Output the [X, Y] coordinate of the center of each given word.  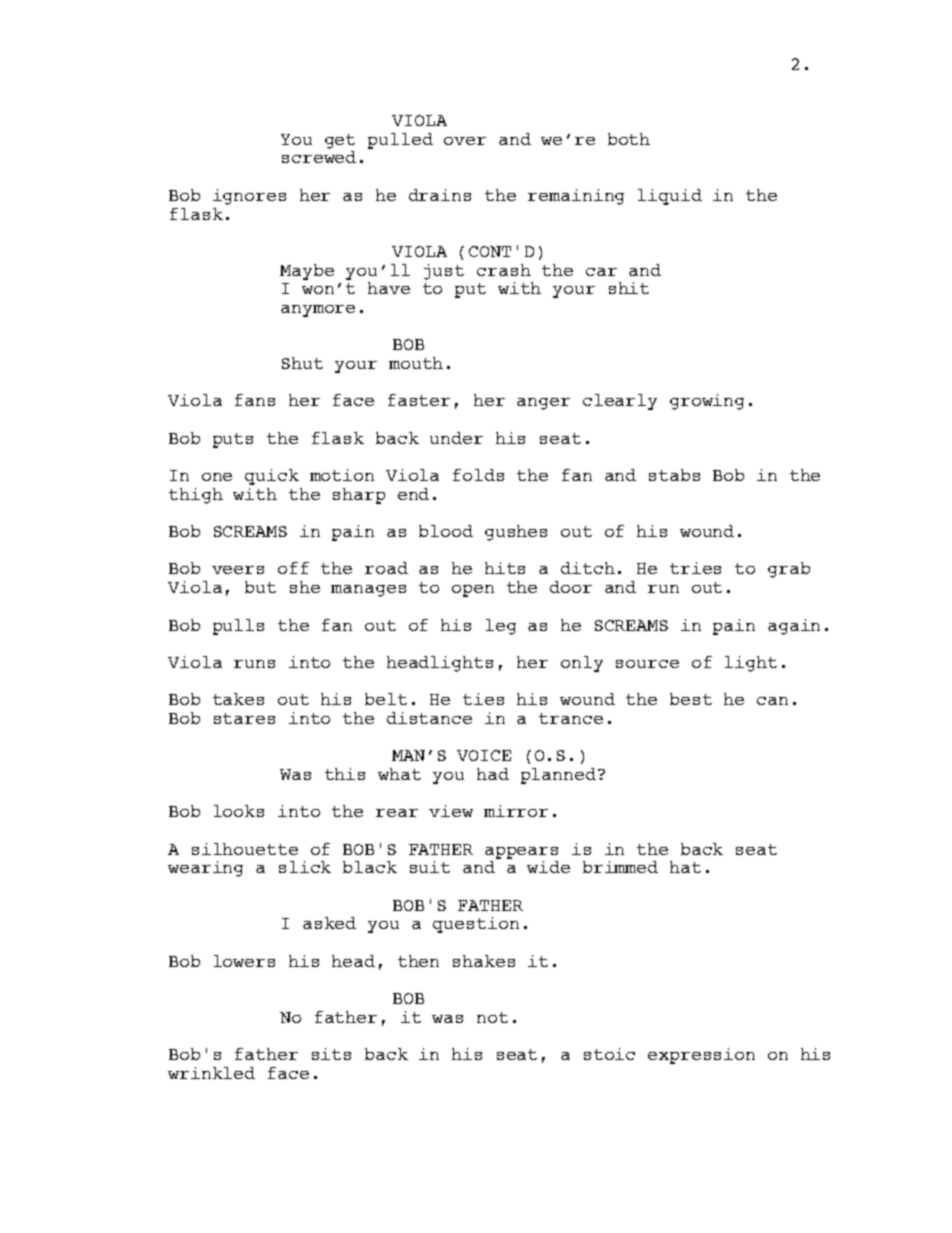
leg [501, 627]
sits [331, 1054]
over [465, 141]
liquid [670, 197]
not [492, 1017]
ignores [249, 197]
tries [695, 568]
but [260, 587]
